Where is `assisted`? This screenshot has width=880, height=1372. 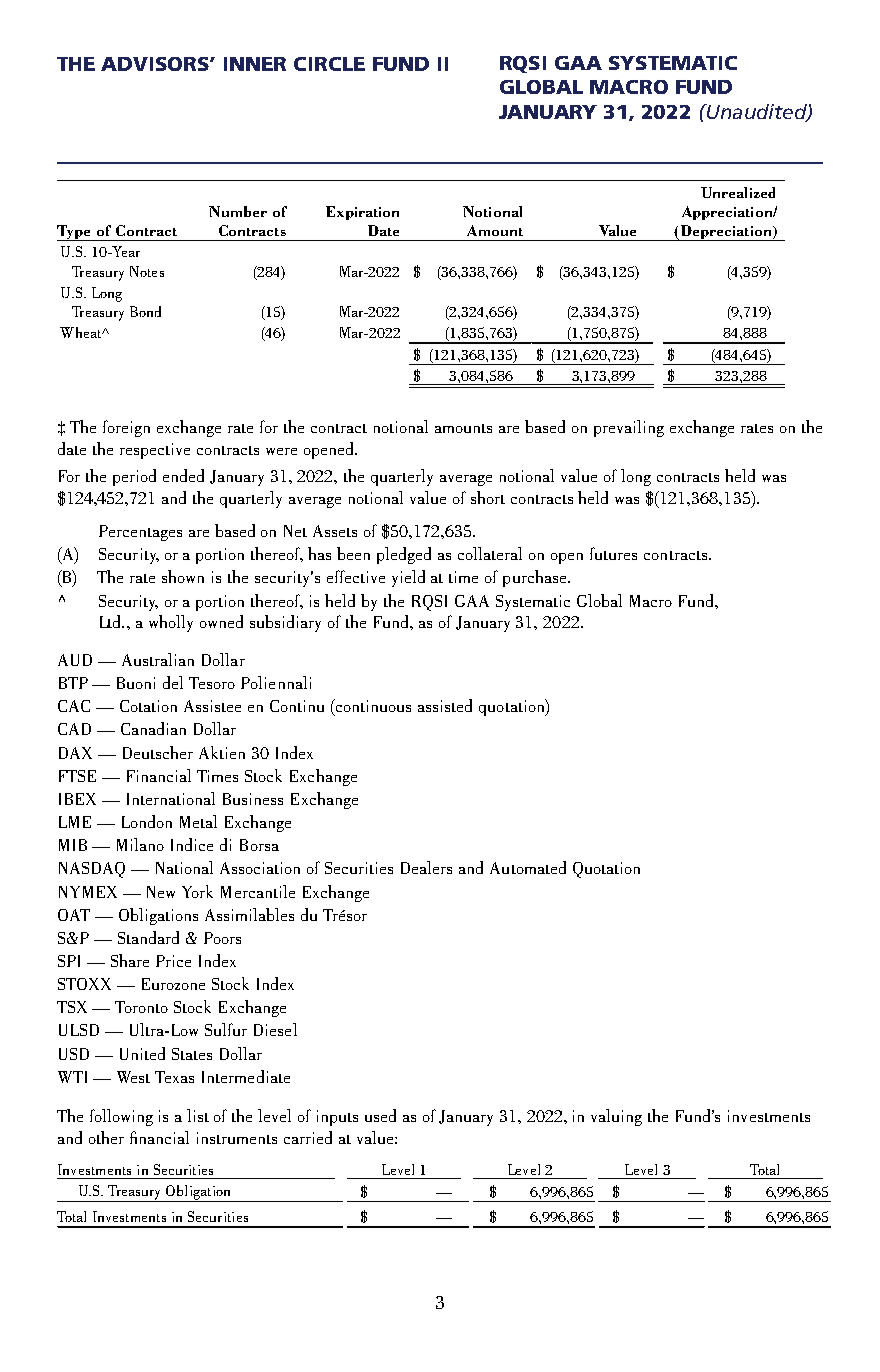 assisted is located at coordinates (445, 705).
